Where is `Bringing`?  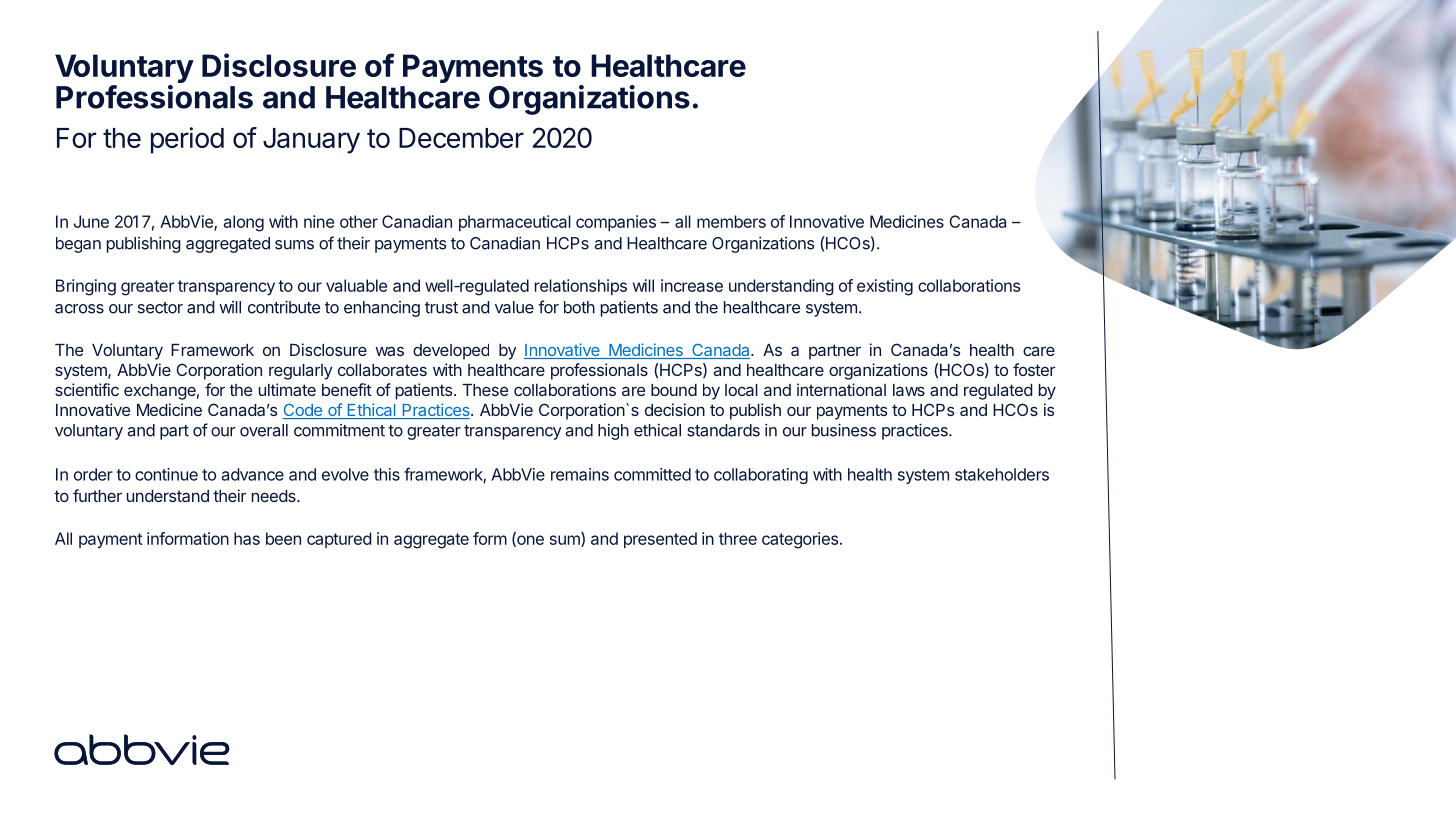 Bringing is located at coordinates (86, 287).
